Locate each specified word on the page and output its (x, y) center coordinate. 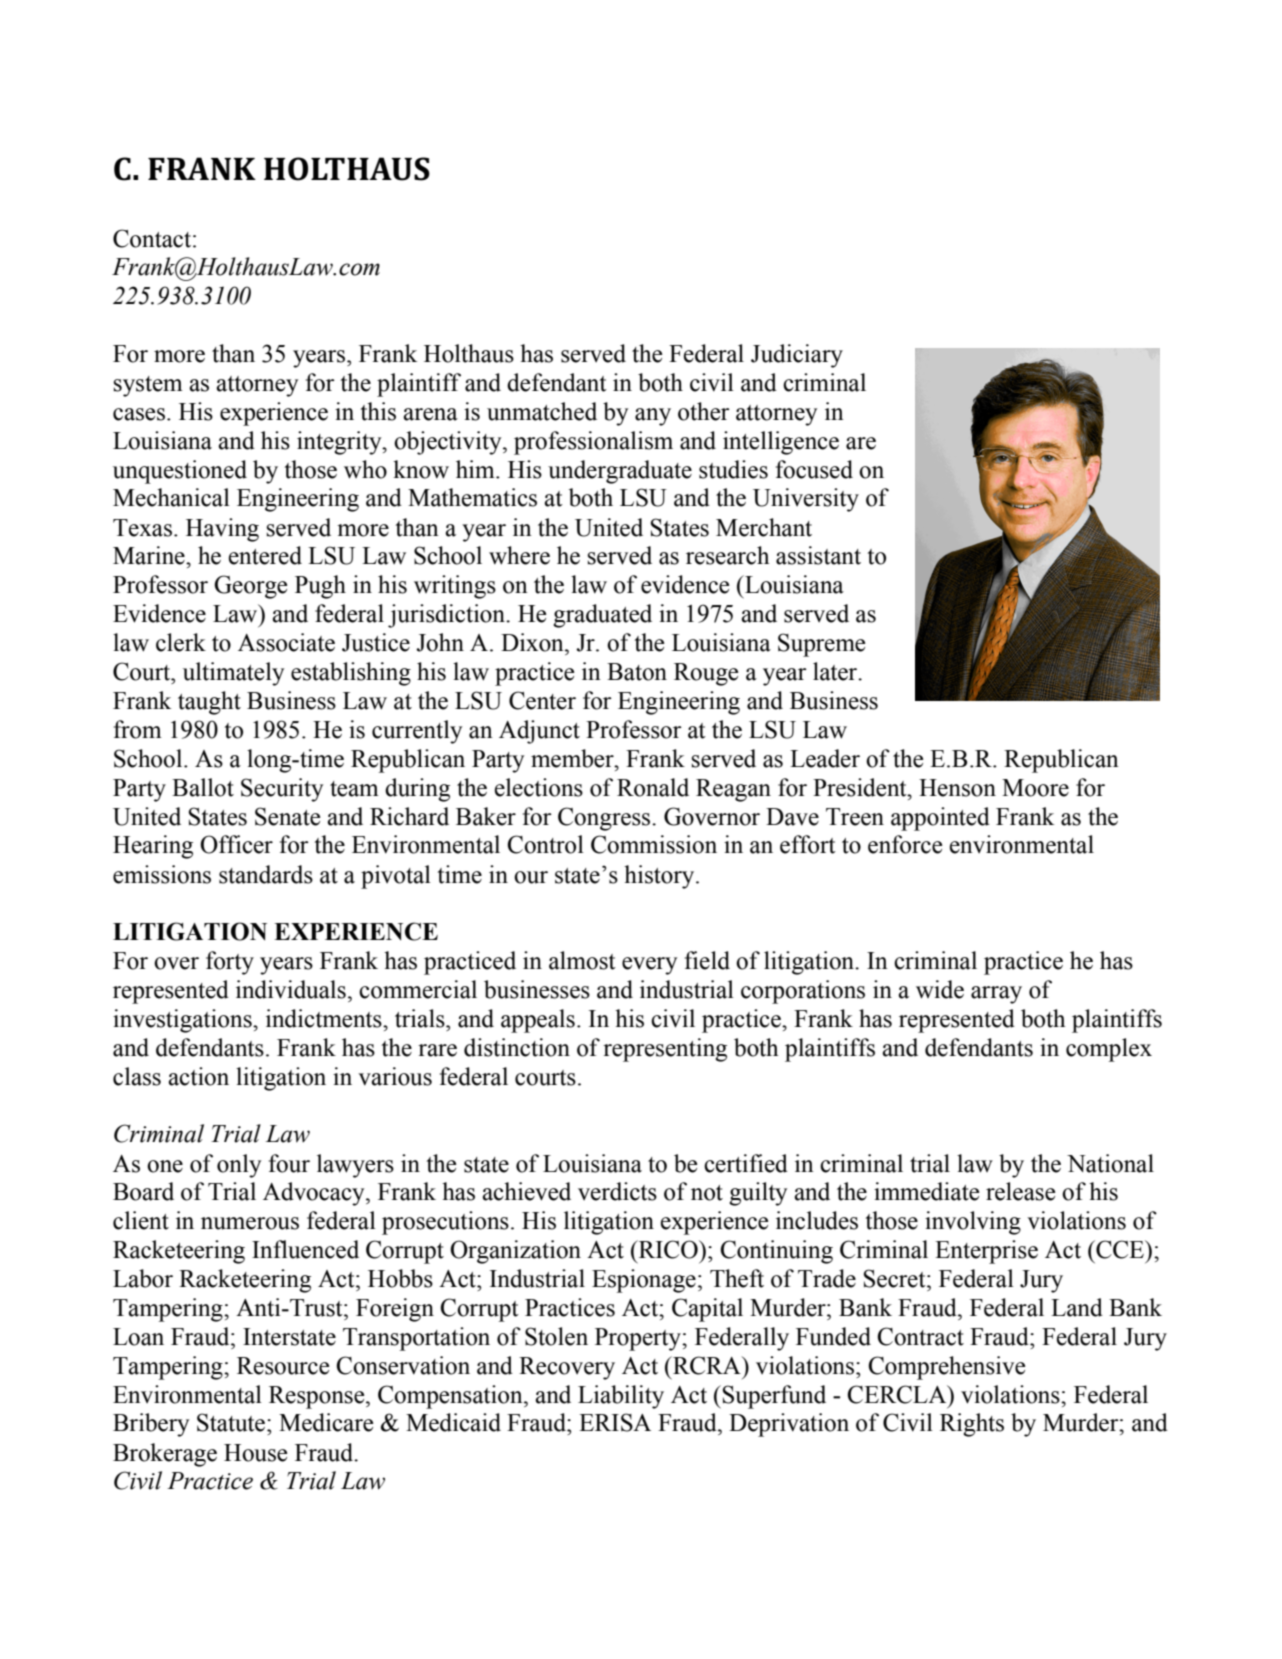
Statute (232, 1422)
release (1020, 1191)
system (148, 386)
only (239, 1166)
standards (266, 874)
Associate (286, 642)
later (836, 671)
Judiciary (797, 356)
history (660, 877)
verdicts (617, 1191)
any (653, 417)
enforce (905, 844)
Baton (637, 672)
